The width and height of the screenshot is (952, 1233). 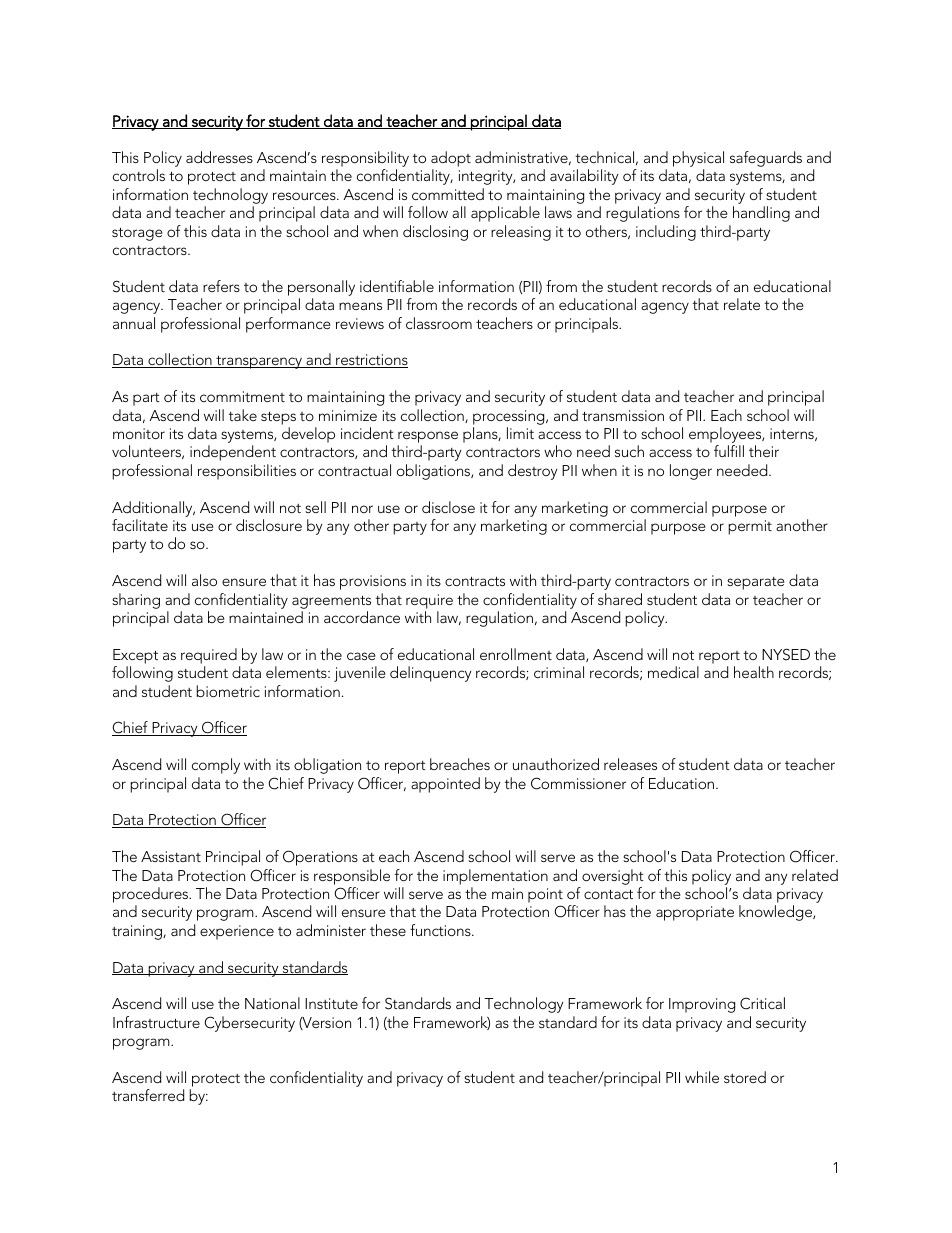 What do you see at coordinates (148, 1095) in the screenshot?
I see `transferred` at bounding box center [148, 1095].
